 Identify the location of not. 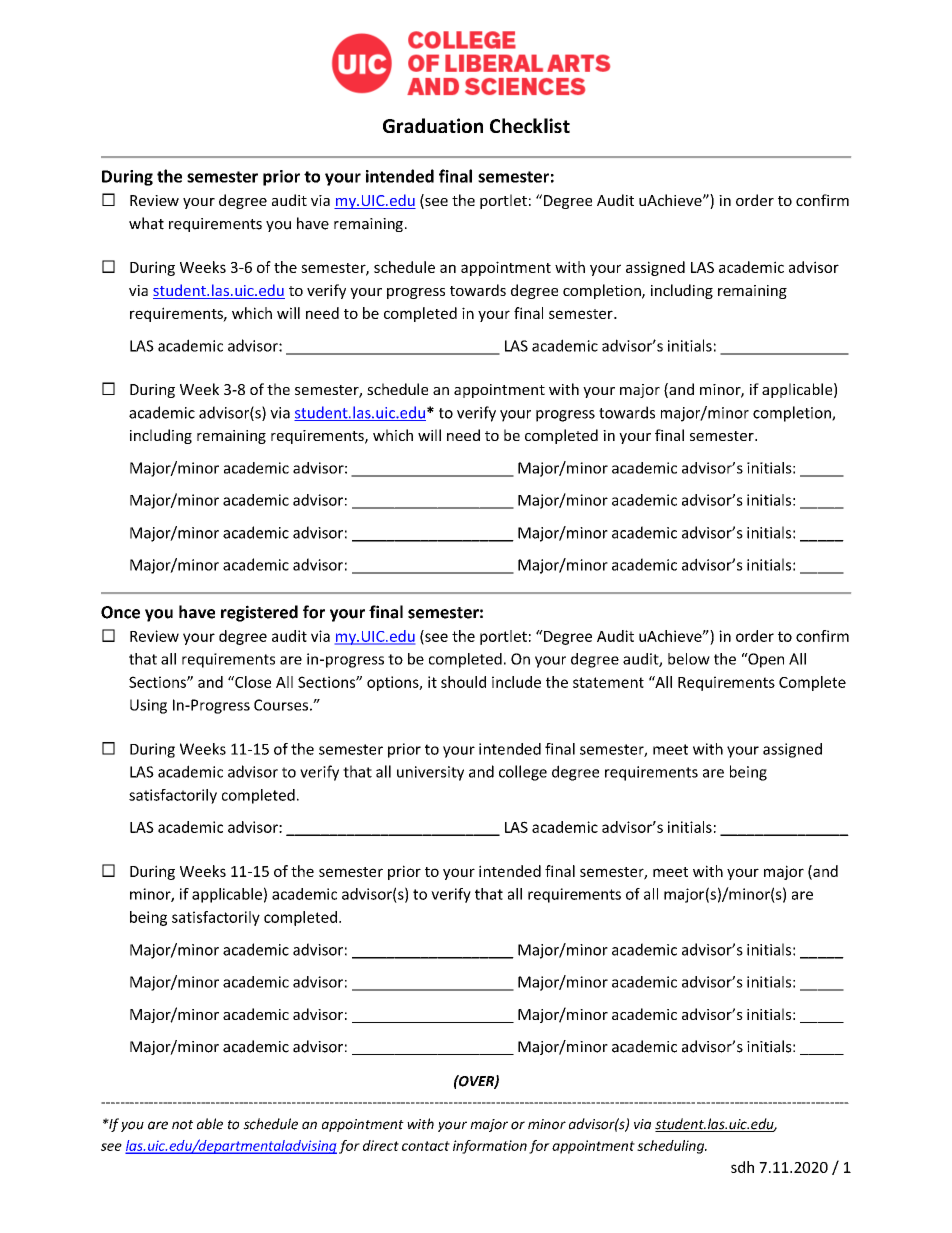
(182, 1125).
